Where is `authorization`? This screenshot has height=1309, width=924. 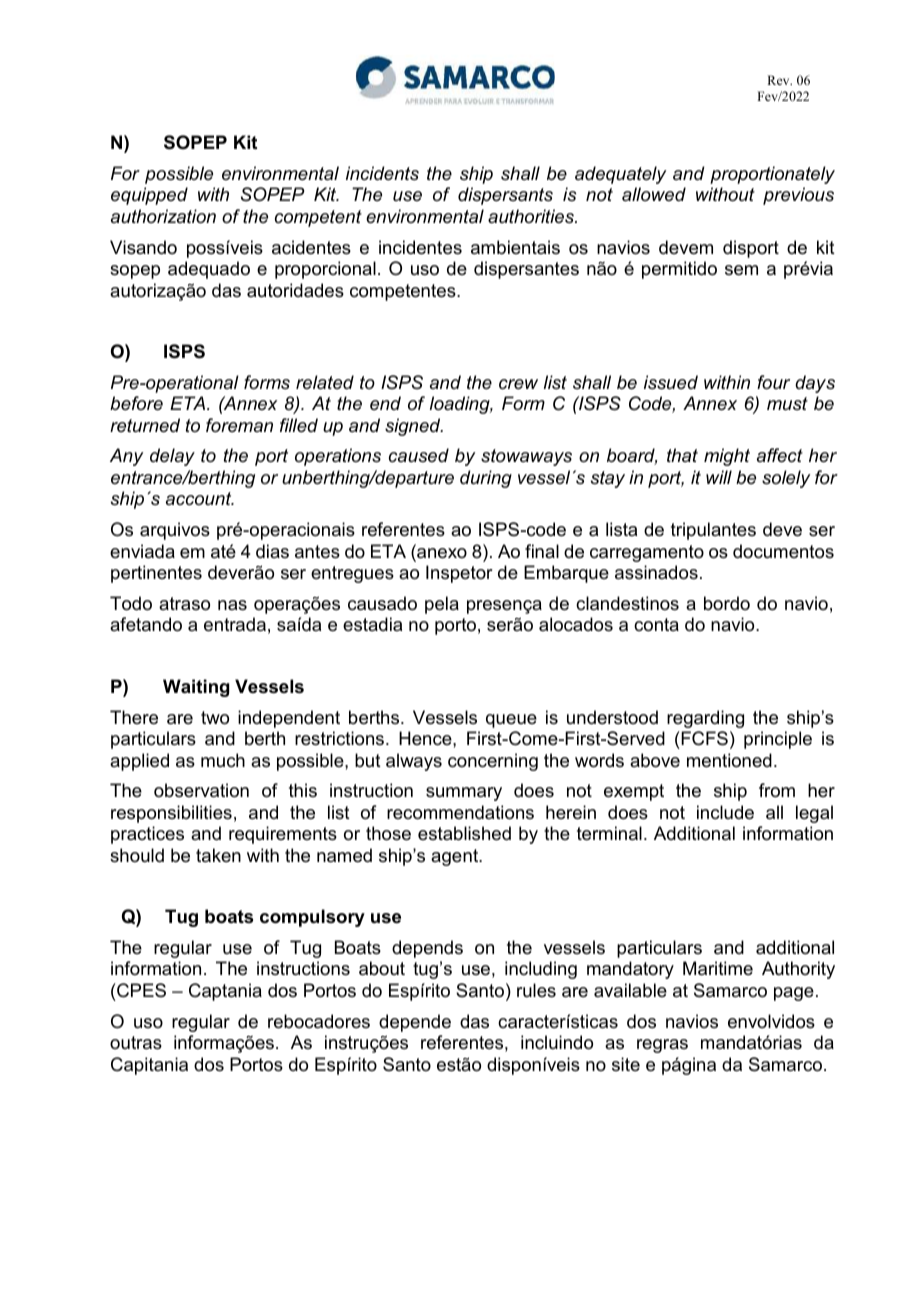
authorization is located at coordinates (163, 216).
